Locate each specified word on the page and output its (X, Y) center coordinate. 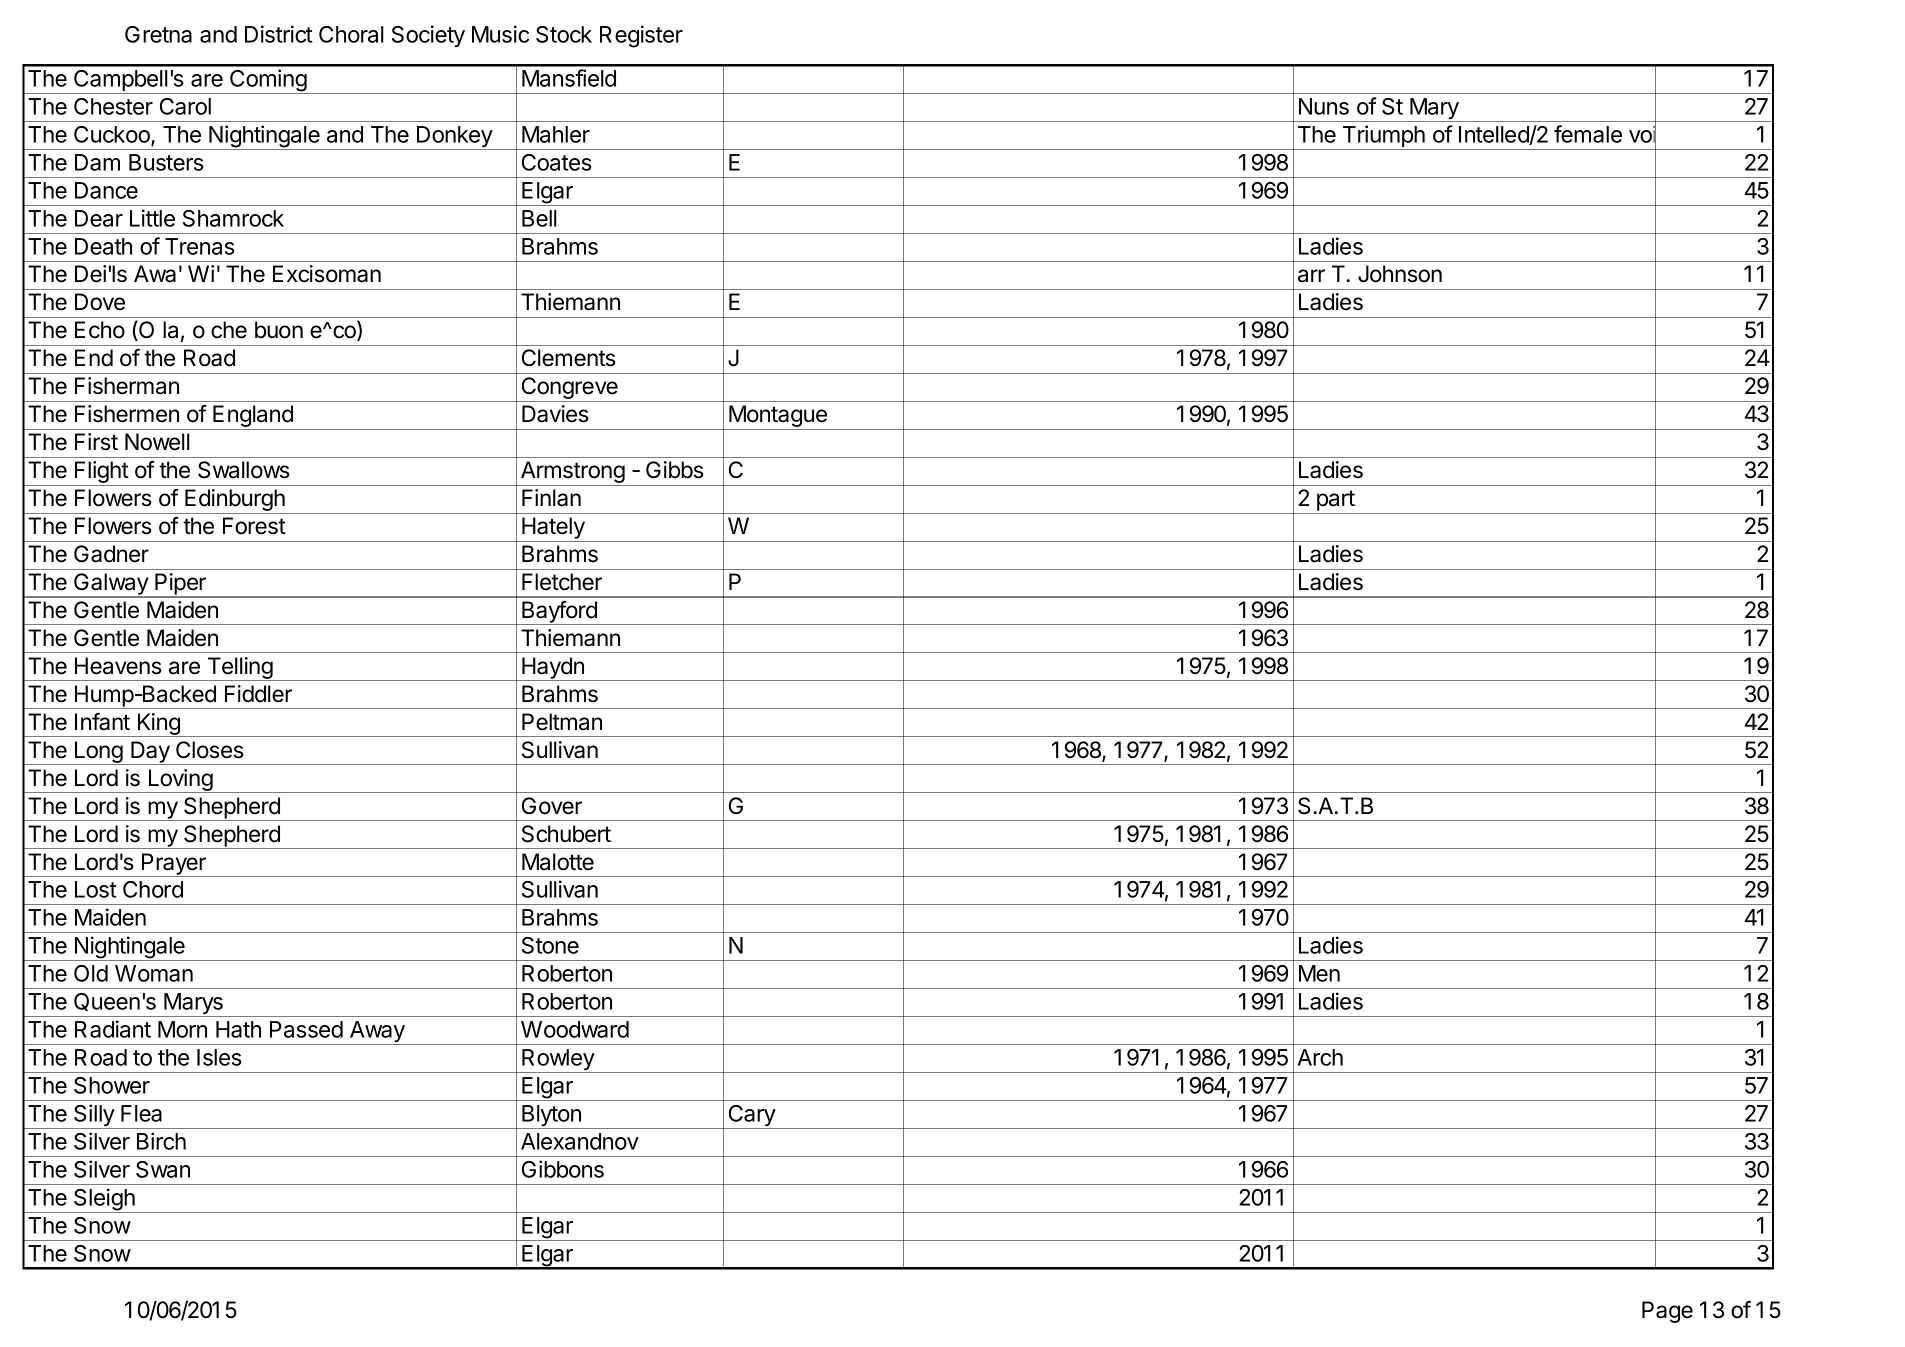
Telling (240, 669)
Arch (1320, 1057)
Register (641, 36)
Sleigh (104, 1200)
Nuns (1324, 106)
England (253, 417)
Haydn (553, 669)
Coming (268, 81)
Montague (778, 417)
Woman (154, 973)
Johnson (1400, 274)
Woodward (575, 1029)
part (1336, 500)
